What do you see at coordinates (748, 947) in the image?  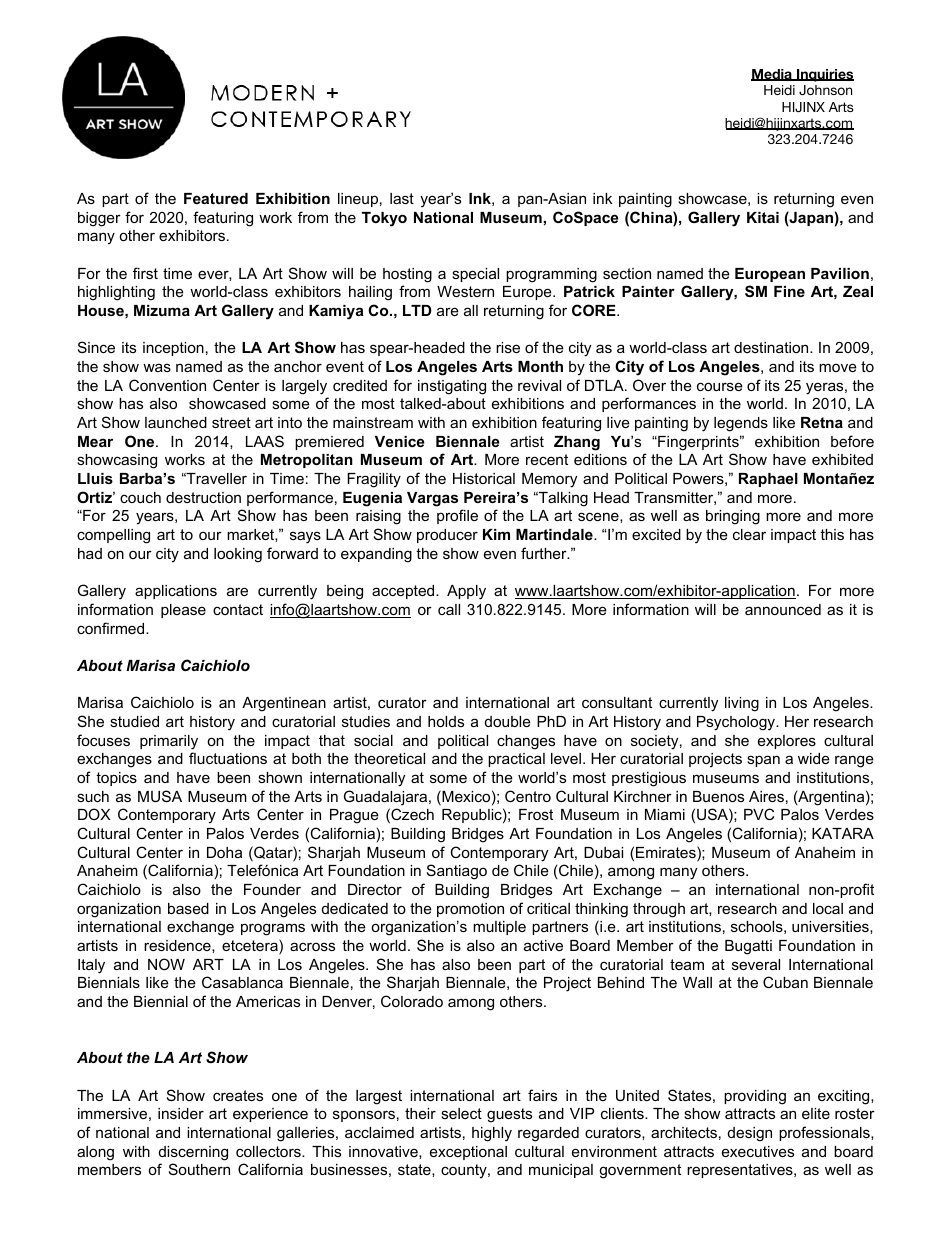 I see `Bugatti` at bounding box center [748, 947].
